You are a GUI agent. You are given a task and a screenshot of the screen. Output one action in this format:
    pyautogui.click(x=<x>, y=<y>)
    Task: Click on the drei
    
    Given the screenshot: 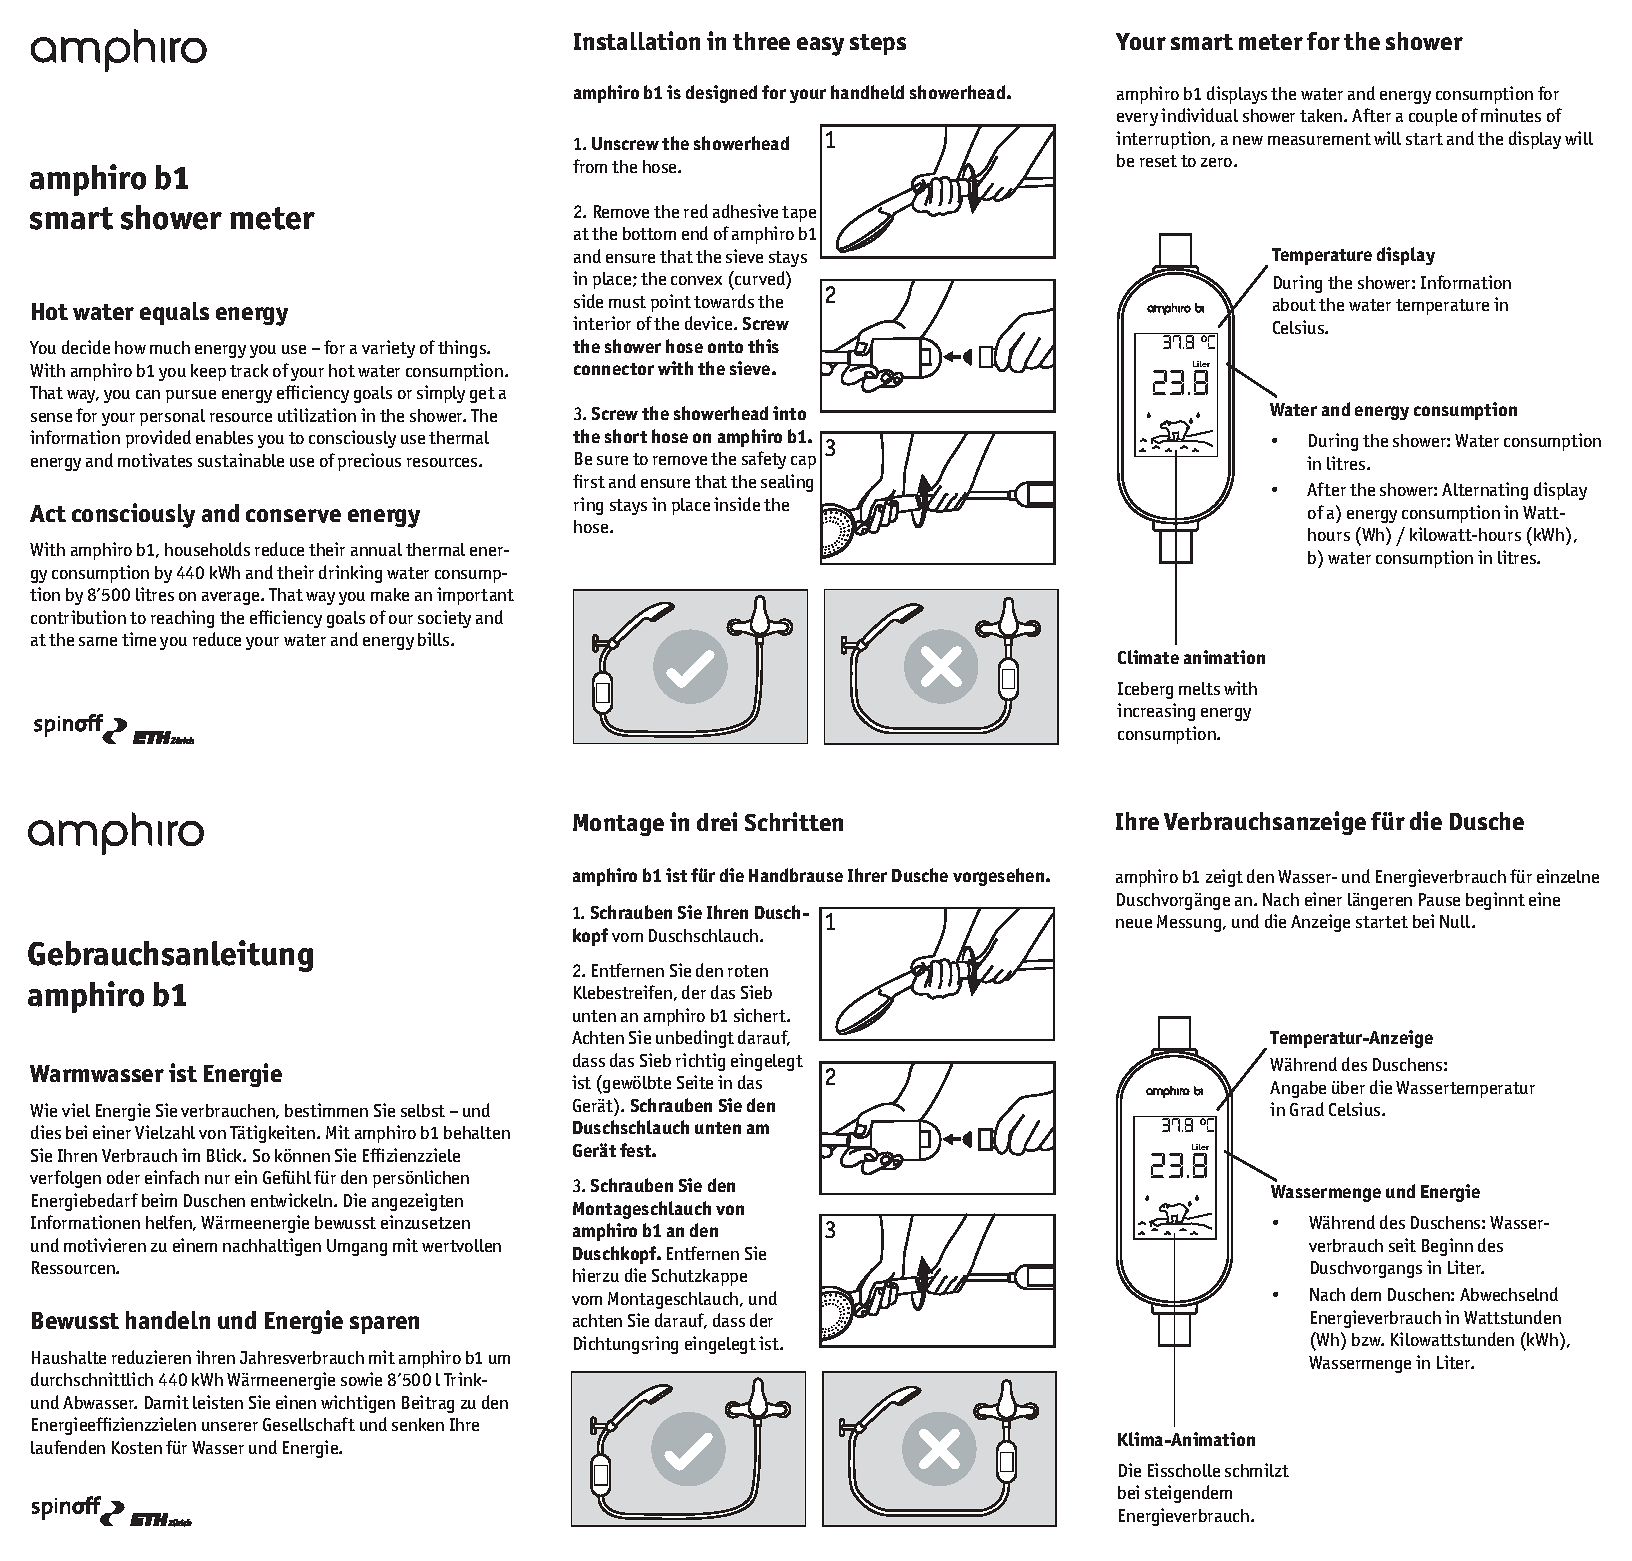 What is the action you would take?
    pyautogui.click(x=717, y=821)
